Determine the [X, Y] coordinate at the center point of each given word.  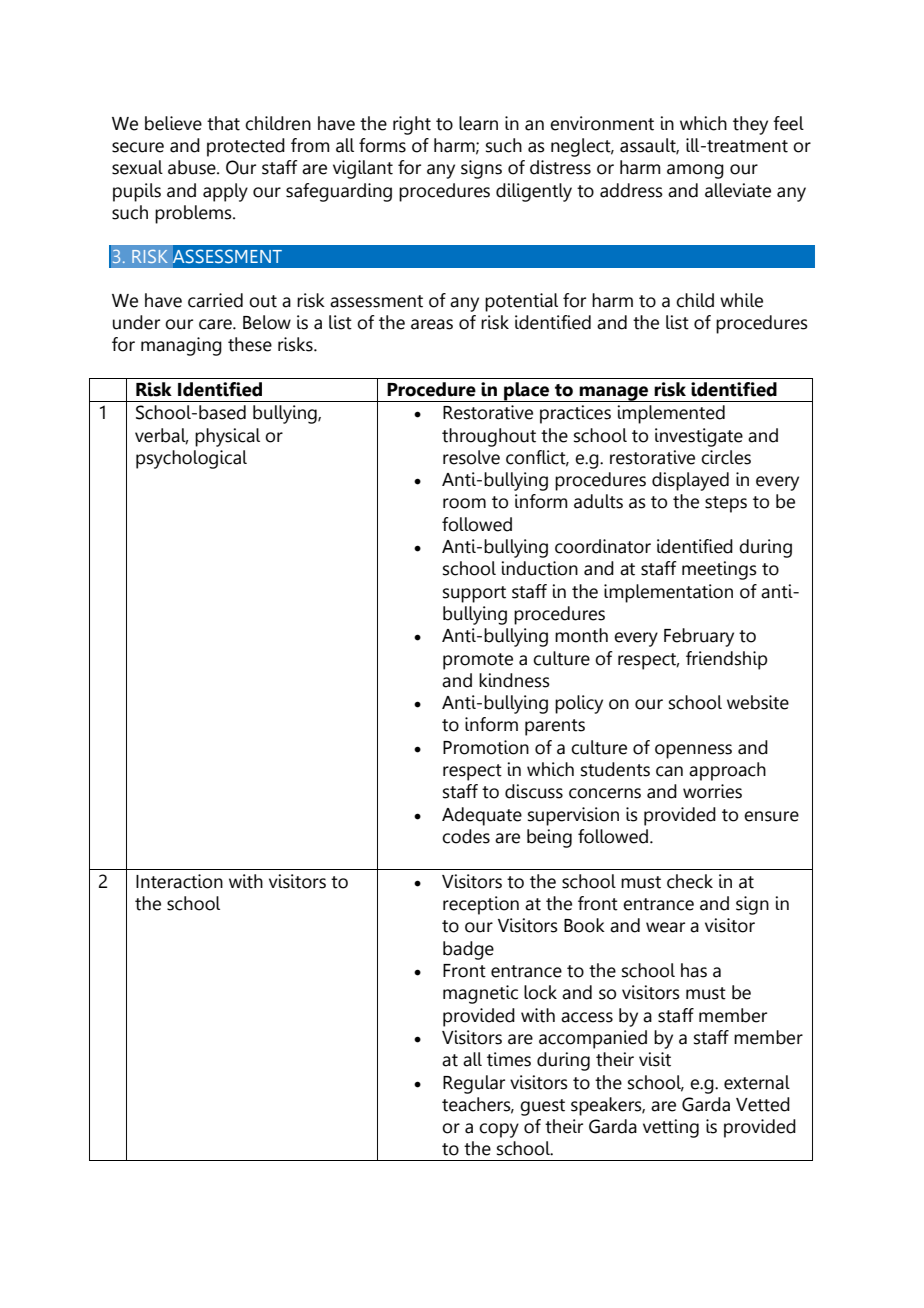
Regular [474, 1084]
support [474, 594]
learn [478, 123]
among [695, 171]
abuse [193, 167]
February [699, 637]
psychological [191, 459]
